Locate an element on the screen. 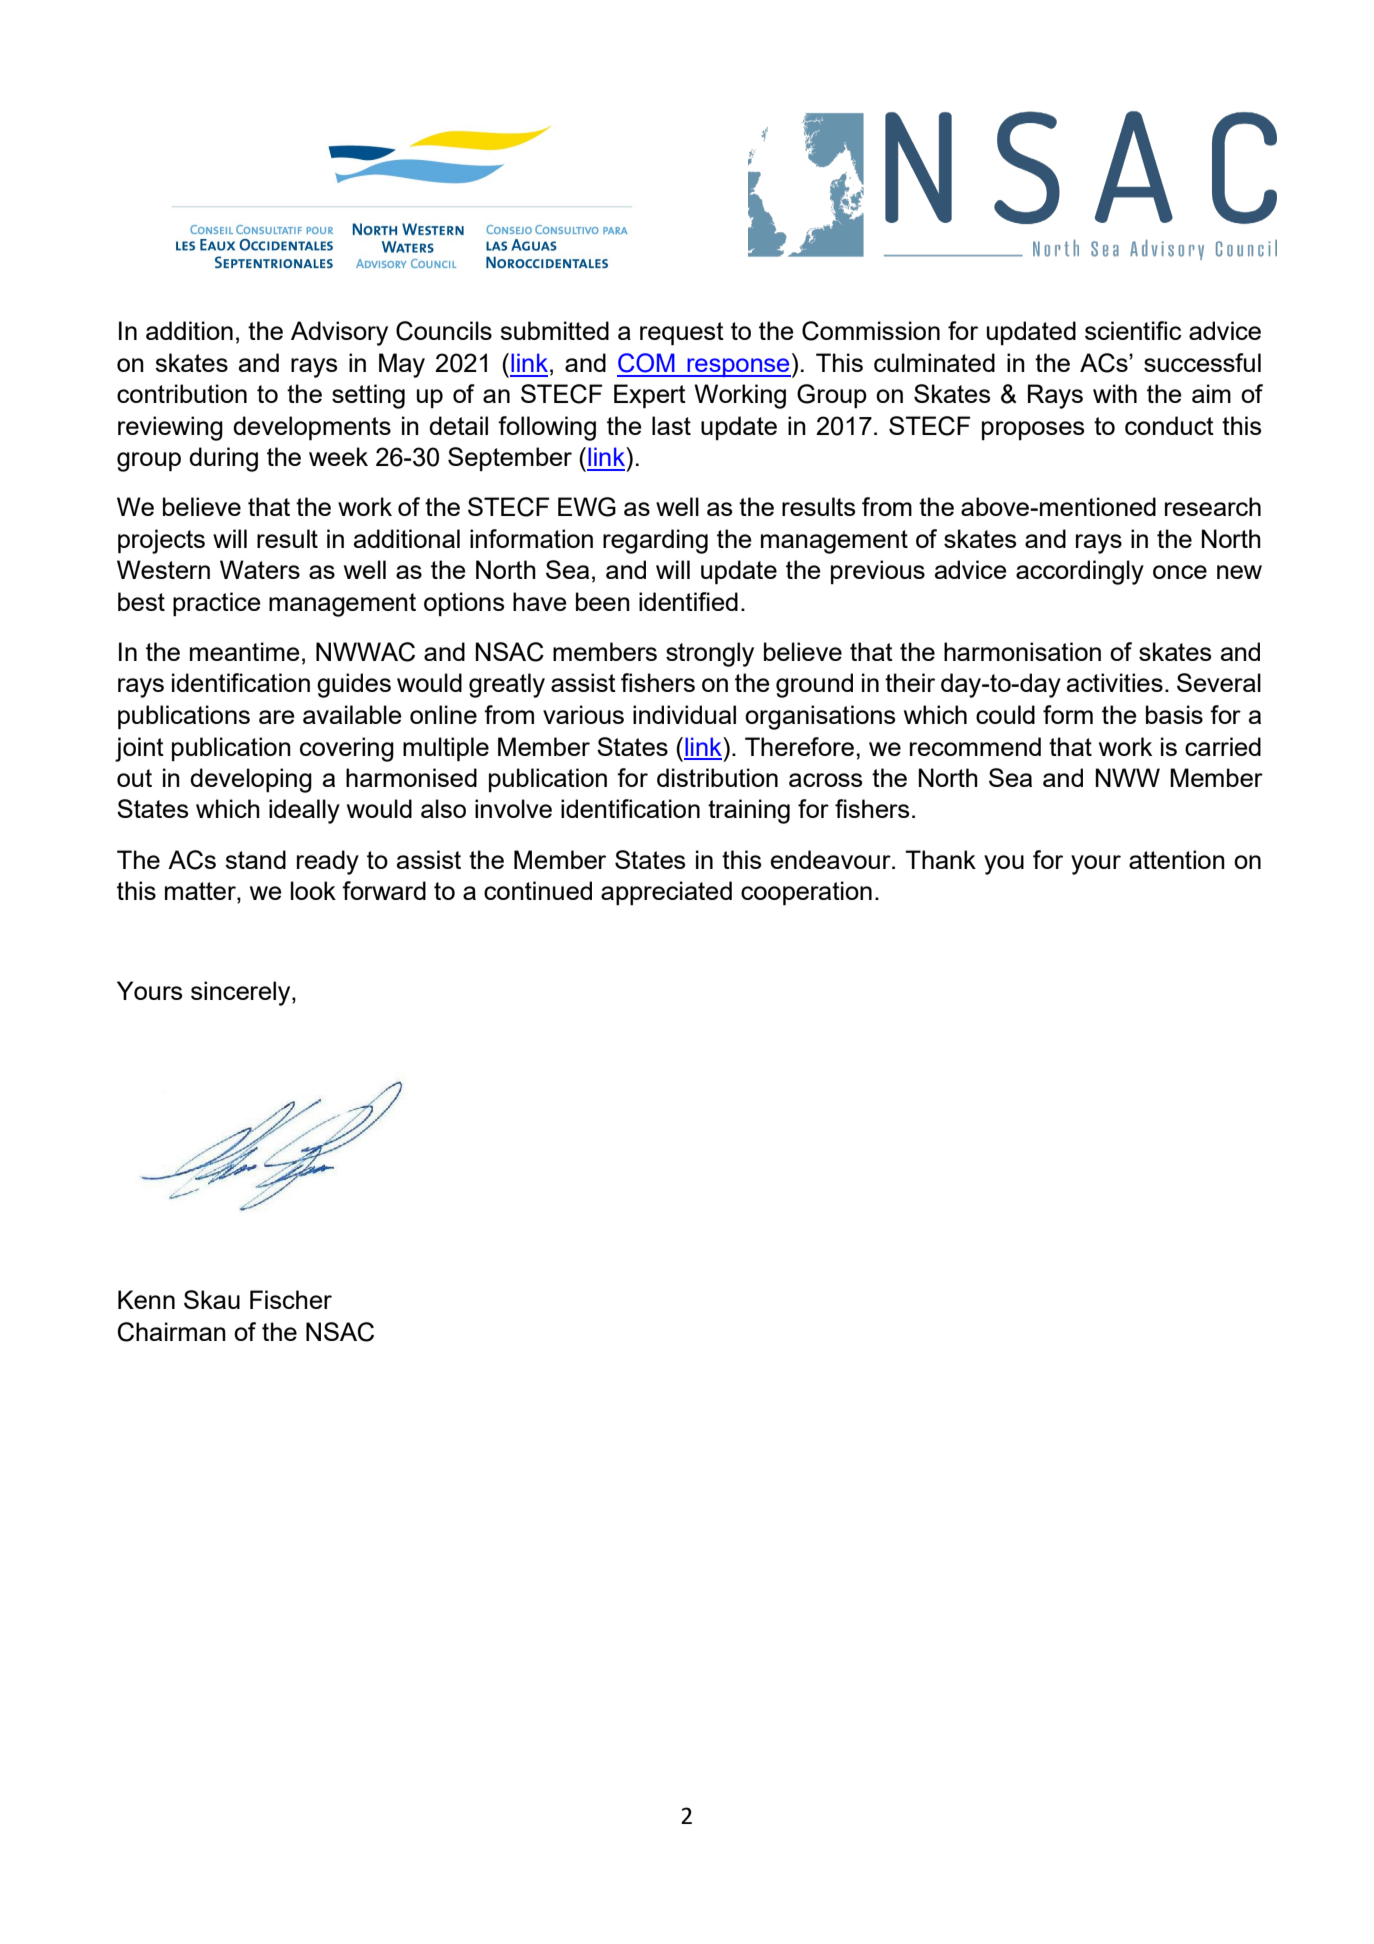 Image resolution: width=1374 pixels, height=1944 pixels. attention is located at coordinates (1177, 859).
